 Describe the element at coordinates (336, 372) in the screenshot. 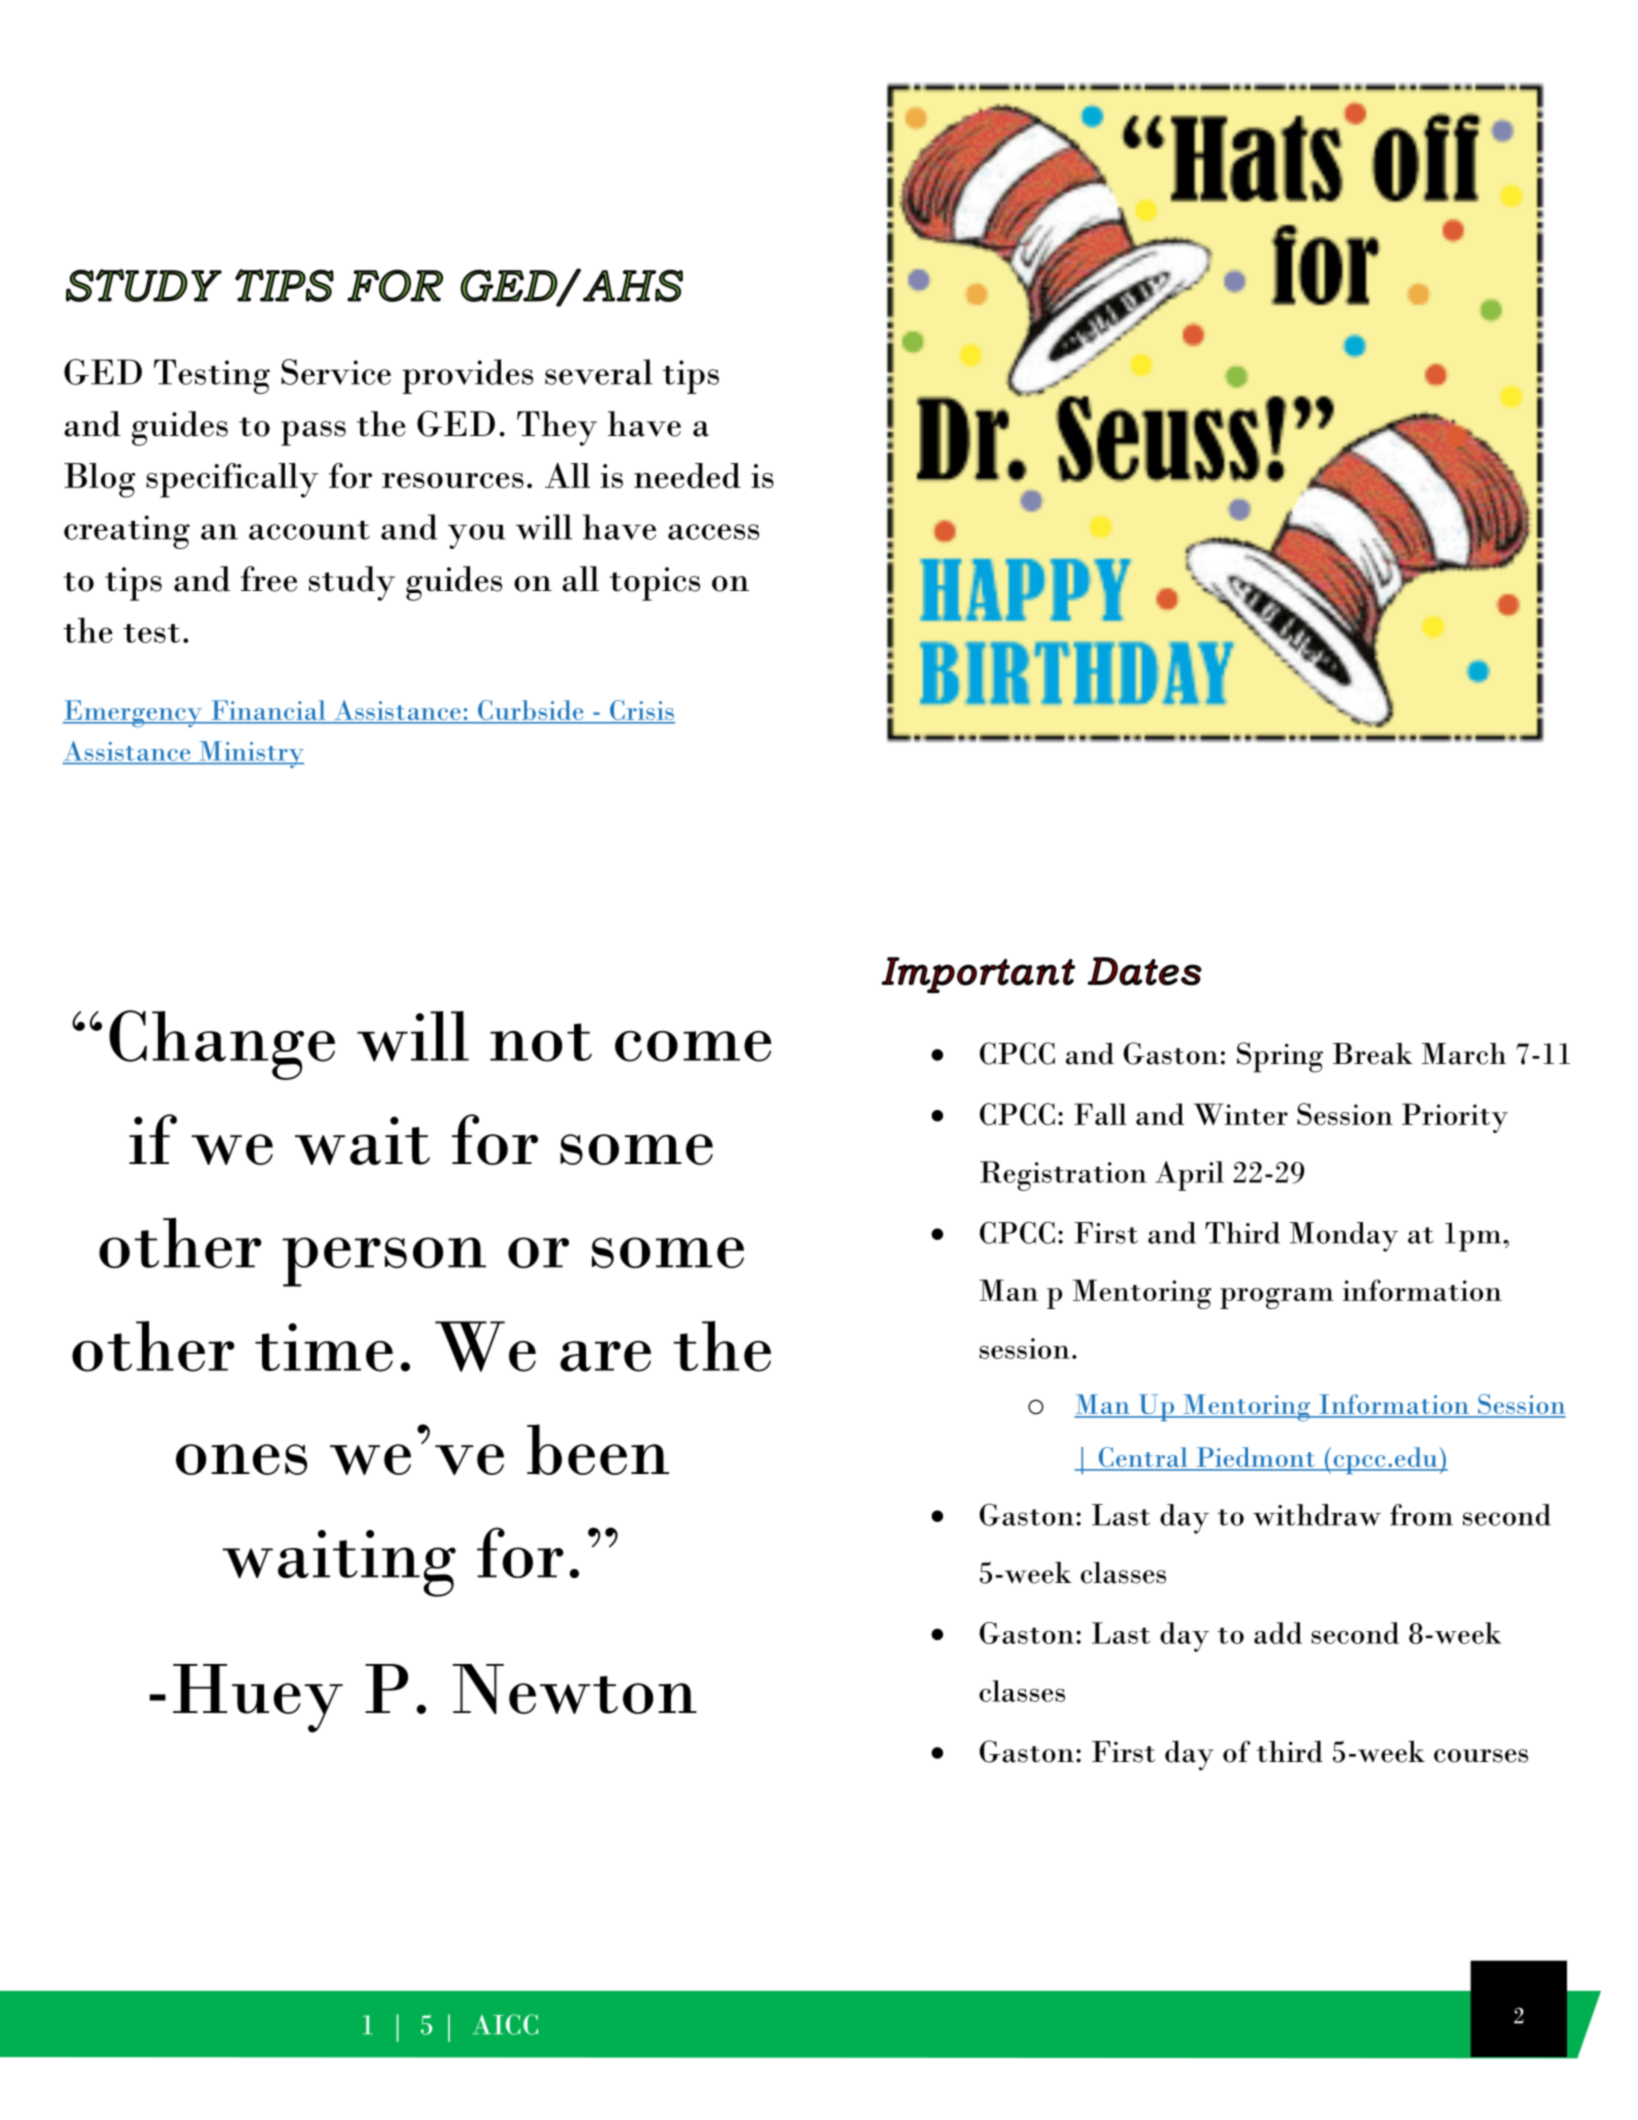

I see `Service` at that location.
